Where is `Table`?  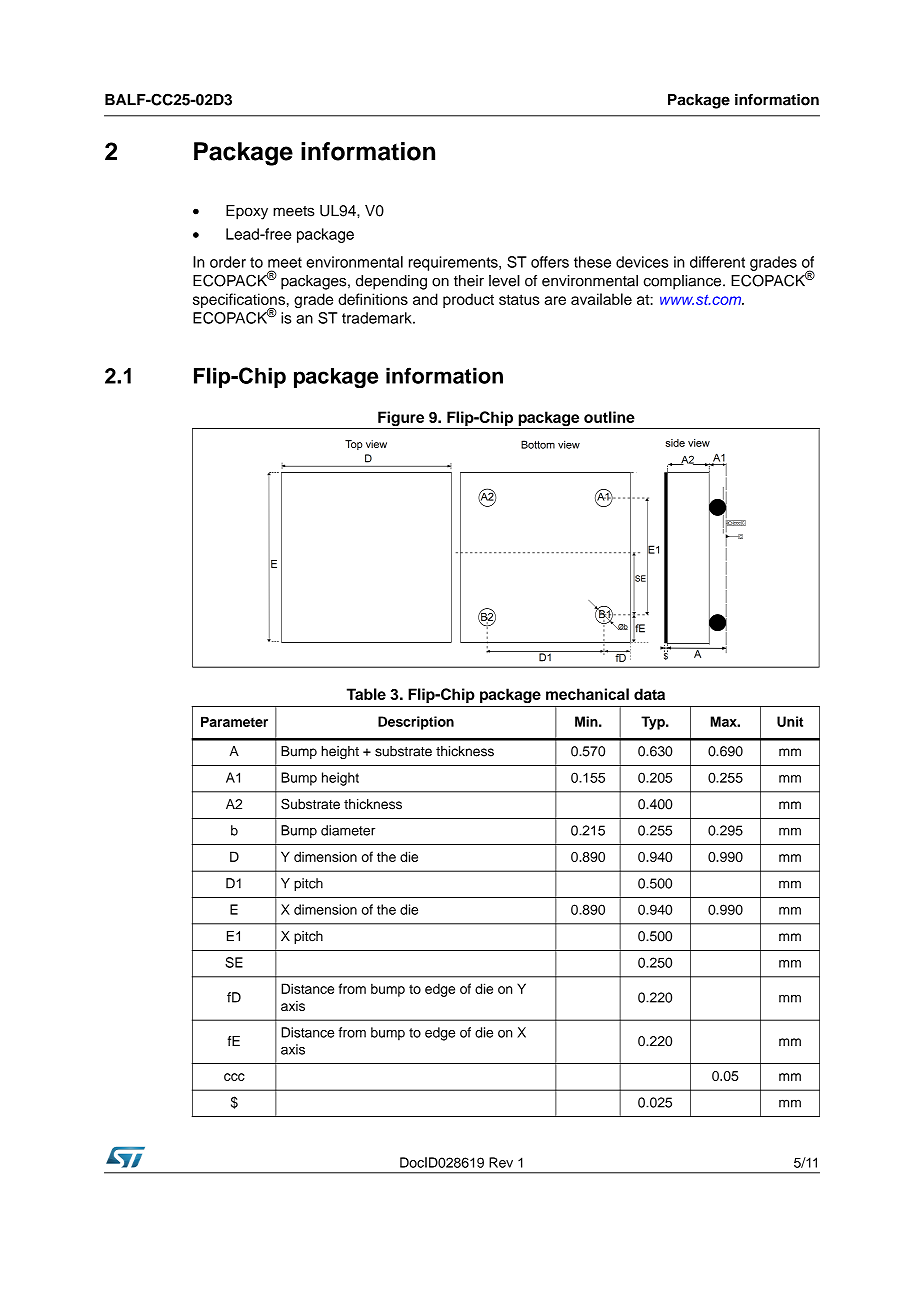
Table is located at coordinates (366, 694).
